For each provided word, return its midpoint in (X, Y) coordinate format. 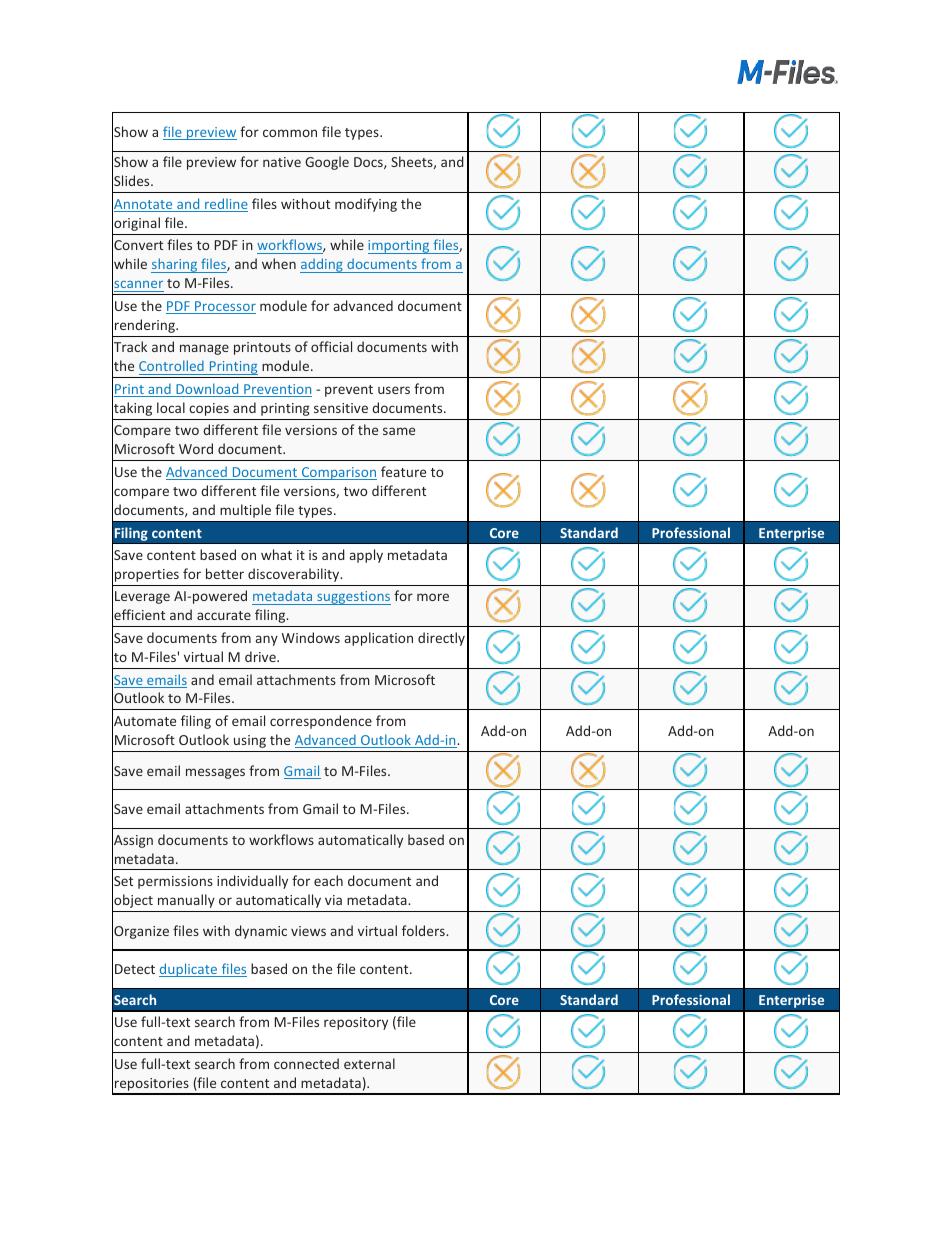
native (282, 162)
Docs (369, 163)
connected (306, 1063)
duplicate (189, 970)
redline (225, 205)
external (369, 1063)
